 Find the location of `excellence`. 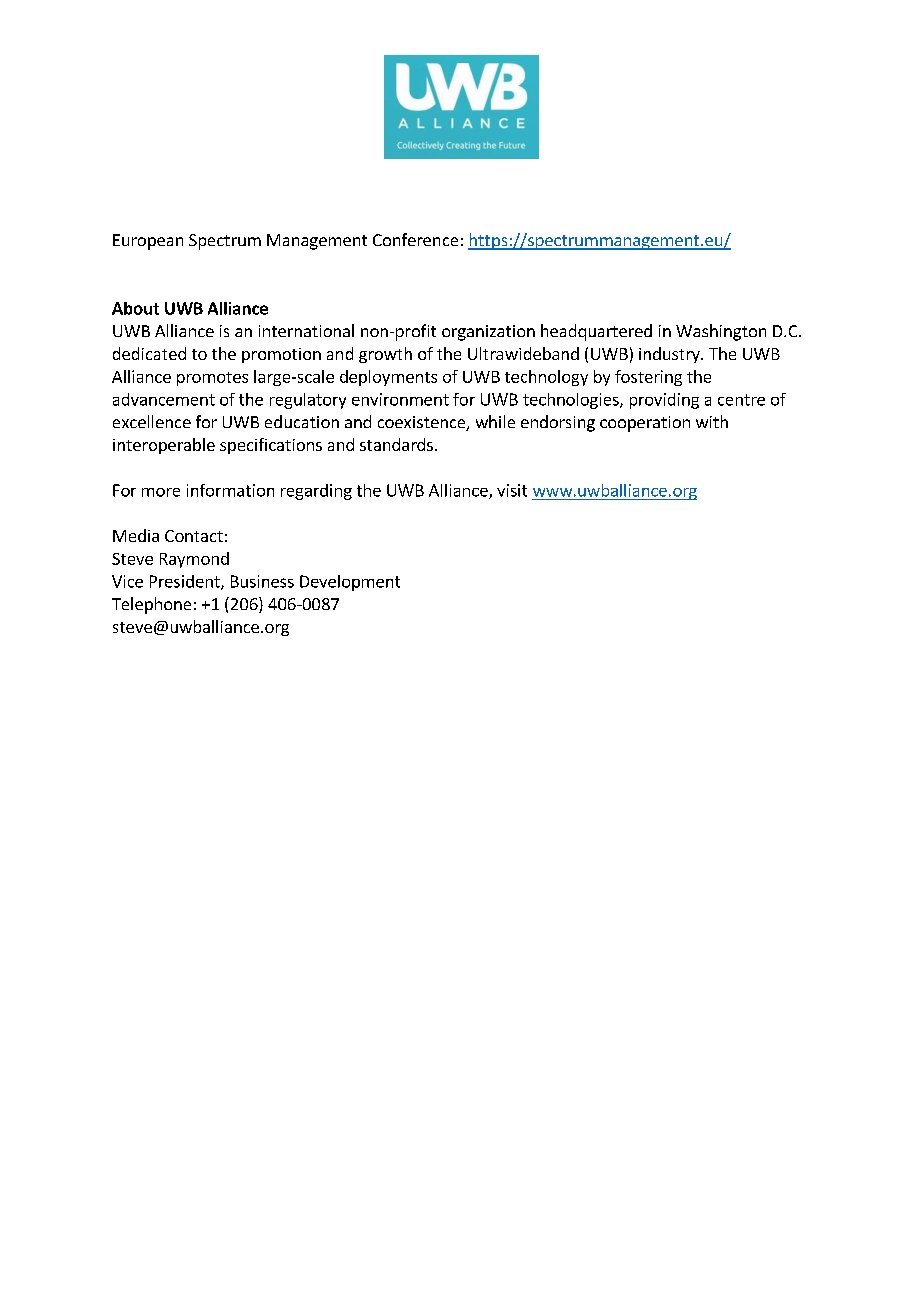

excellence is located at coordinates (152, 421).
